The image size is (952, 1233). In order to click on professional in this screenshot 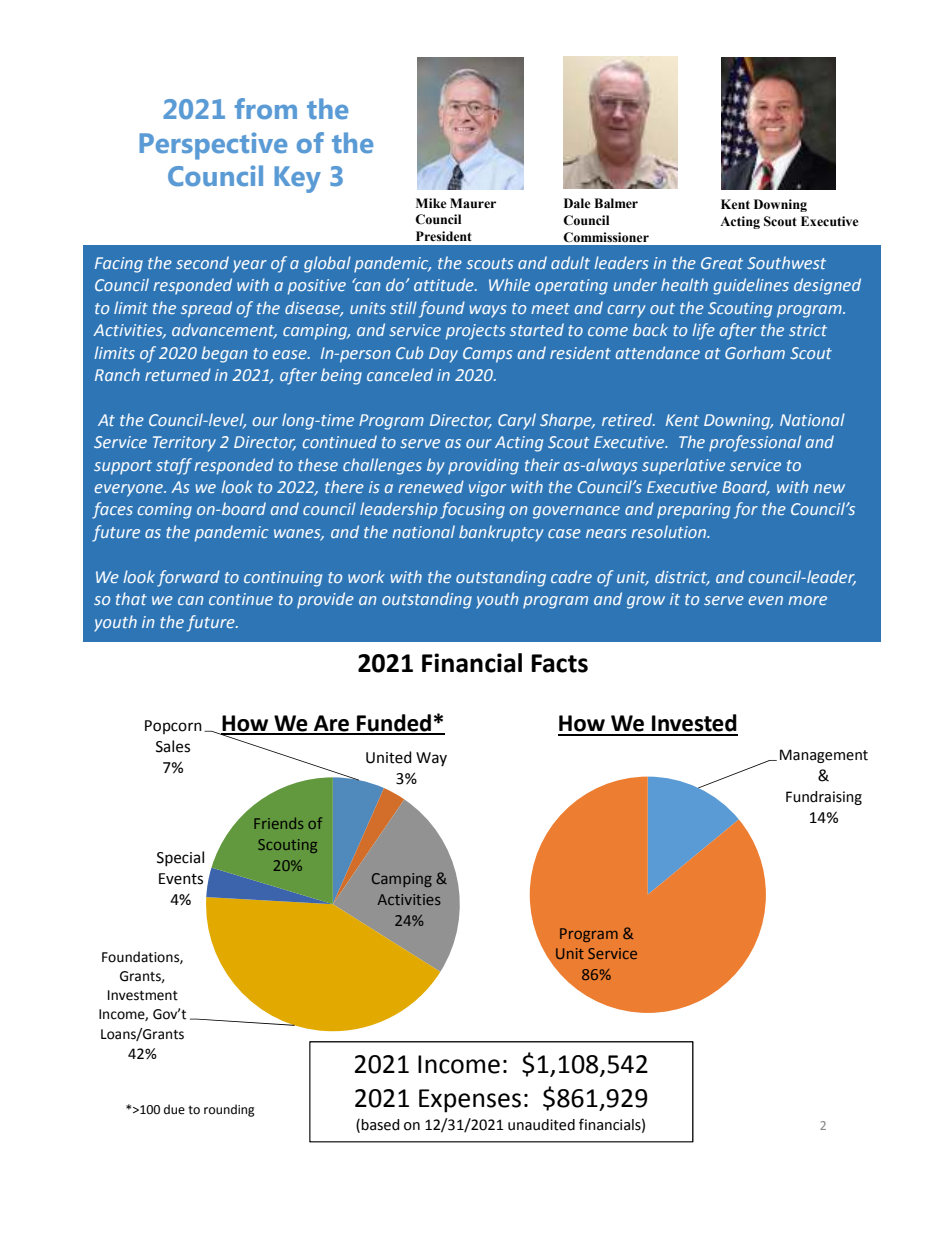, I will do `click(755, 443)`.
